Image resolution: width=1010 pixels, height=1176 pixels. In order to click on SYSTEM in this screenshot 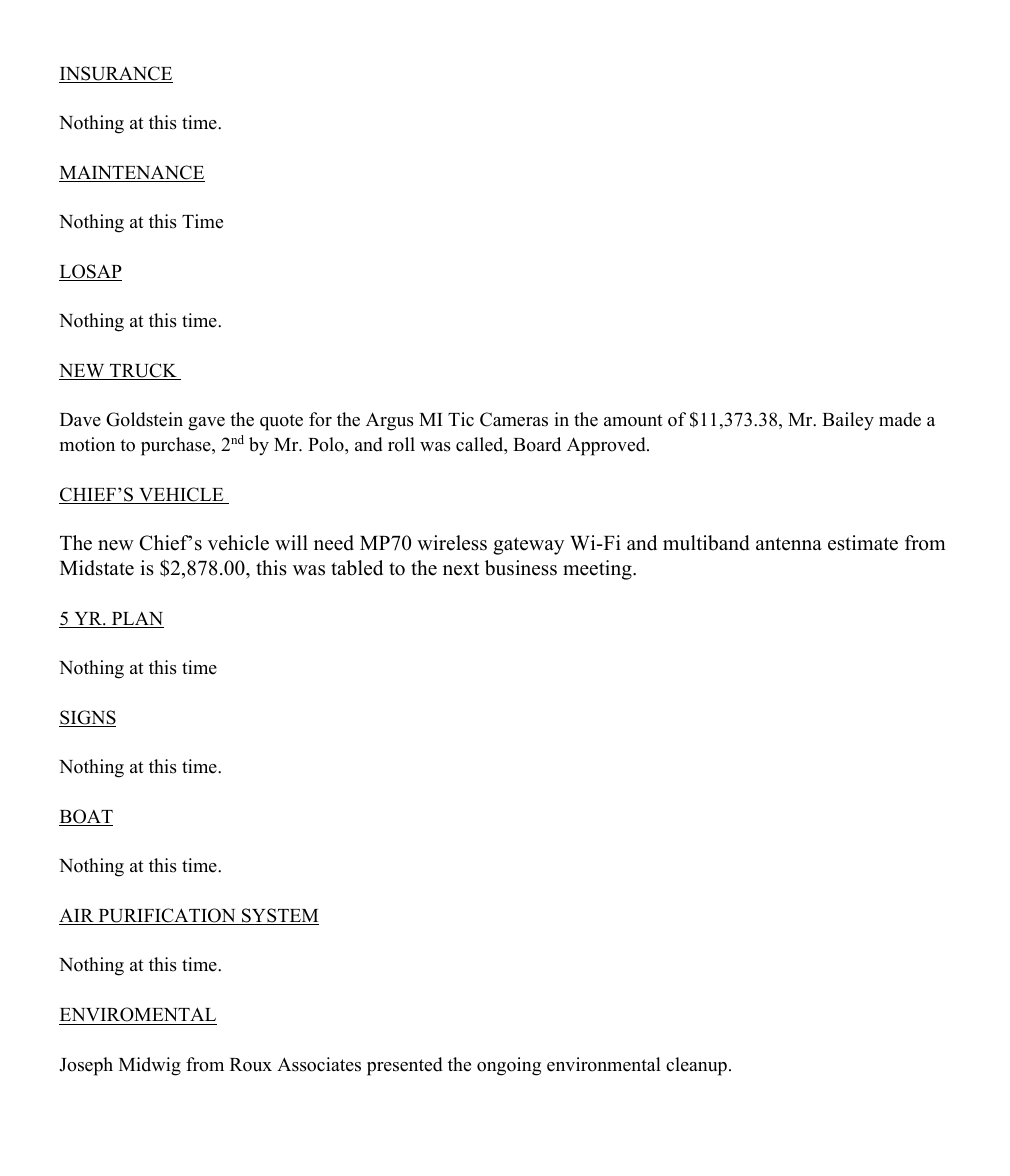, I will do `click(279, 916)`.
